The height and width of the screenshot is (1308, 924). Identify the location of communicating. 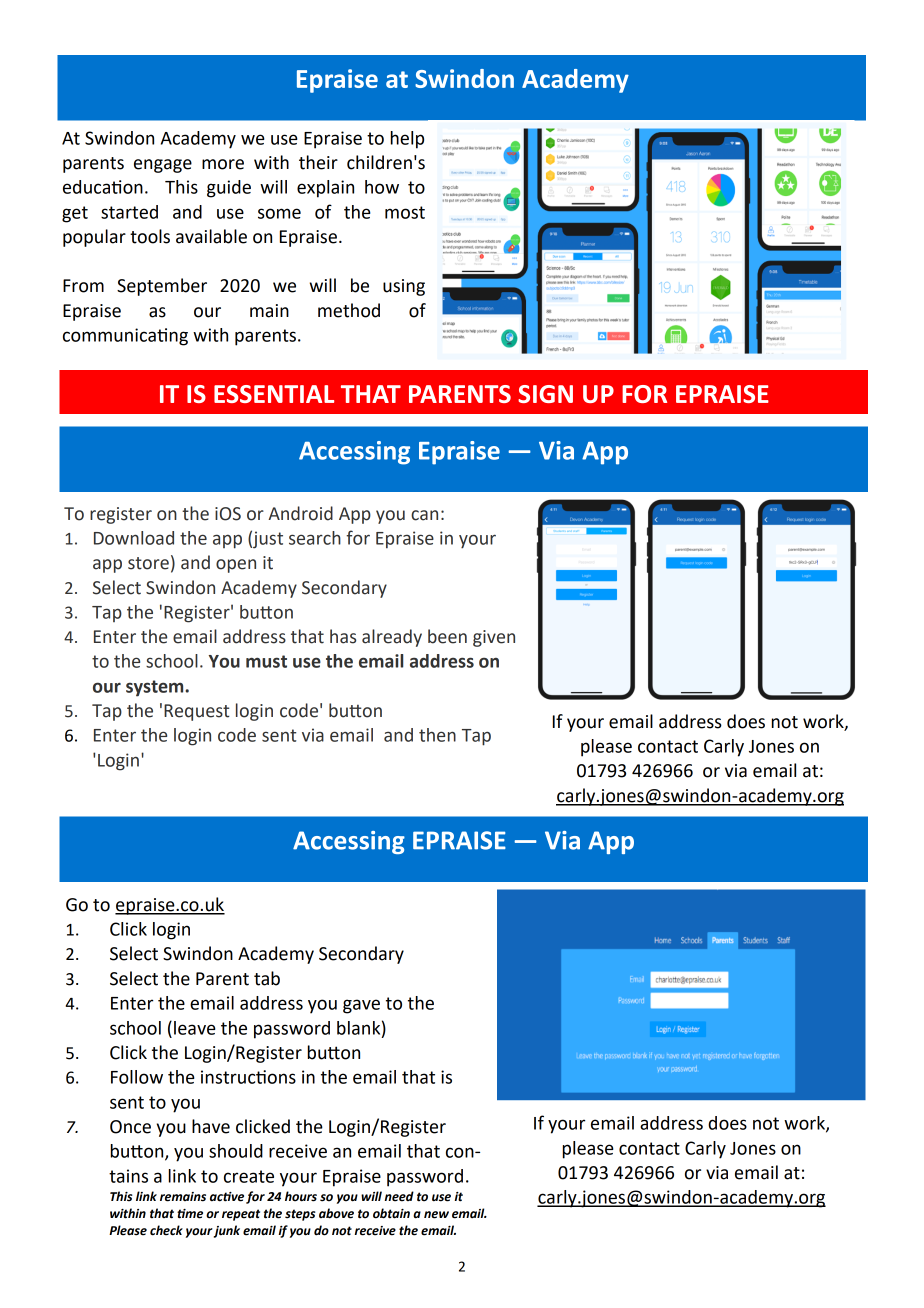
(125, 337).
